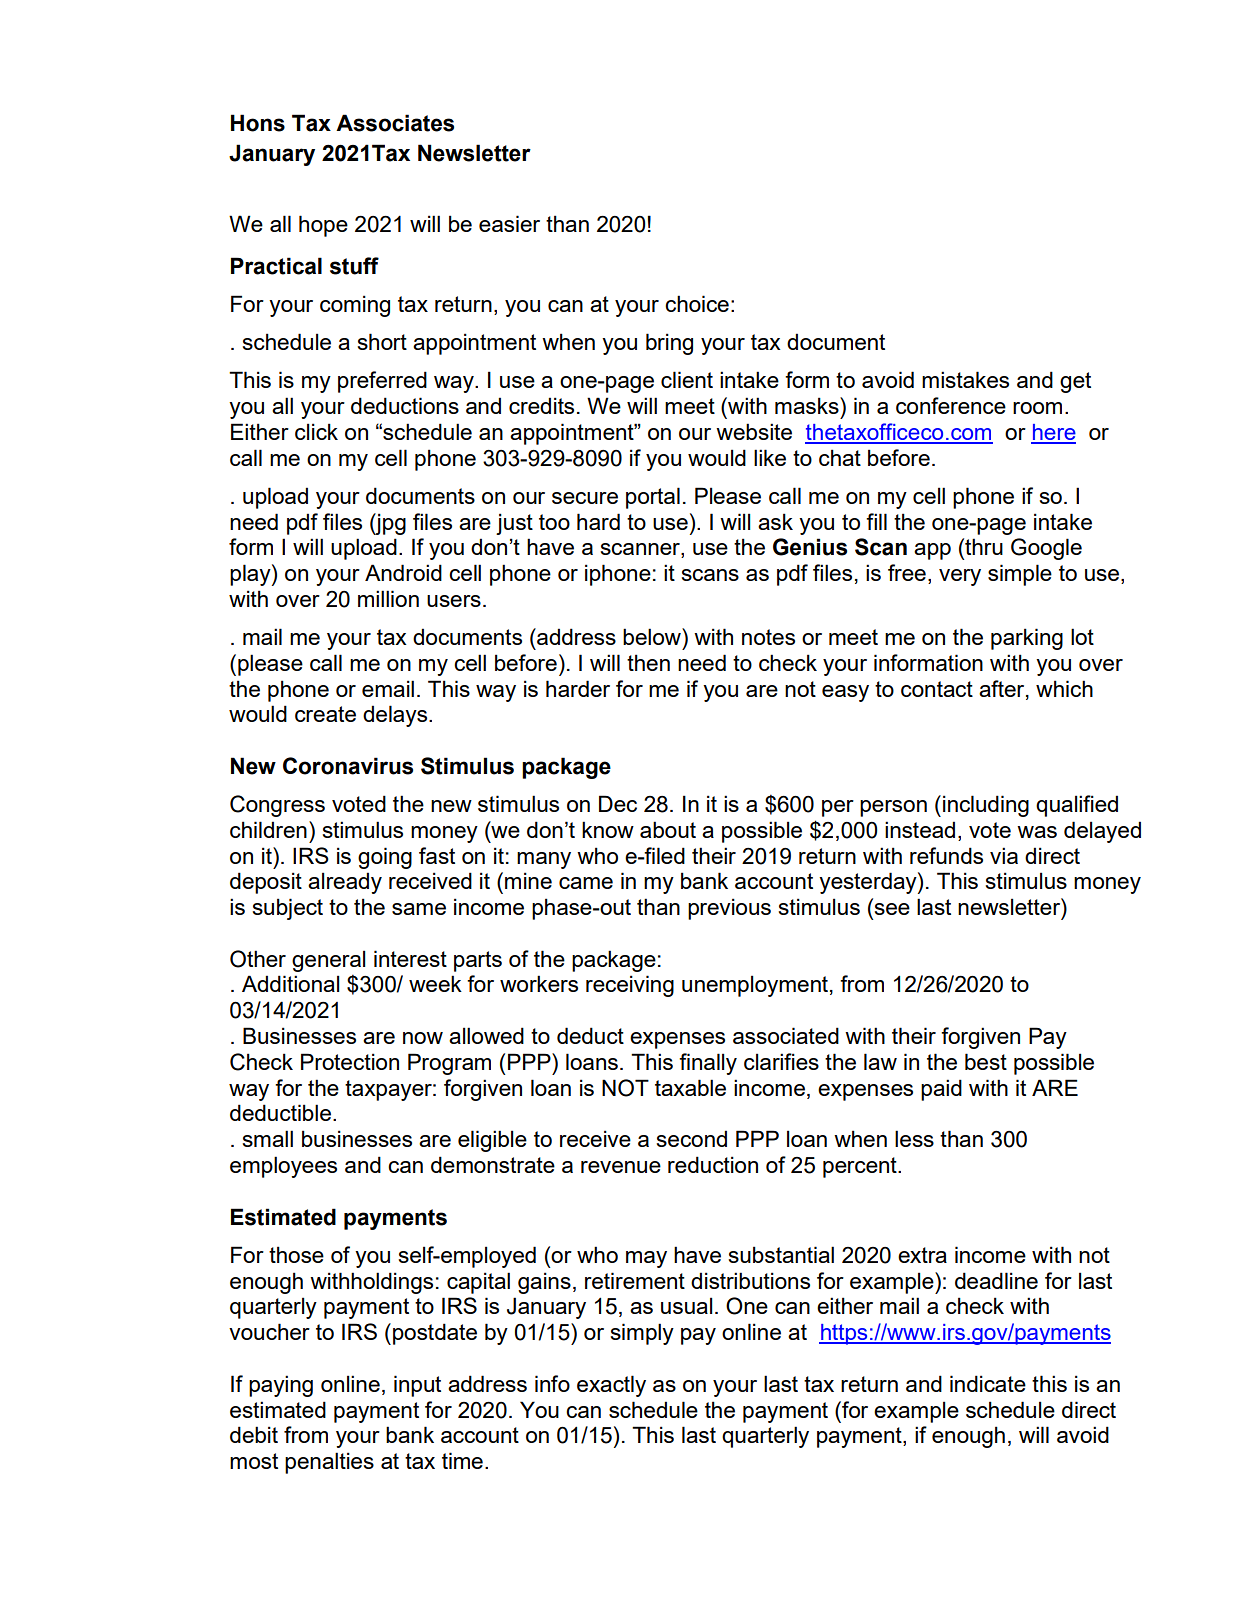  I want to click on below, so click(653, 636).
